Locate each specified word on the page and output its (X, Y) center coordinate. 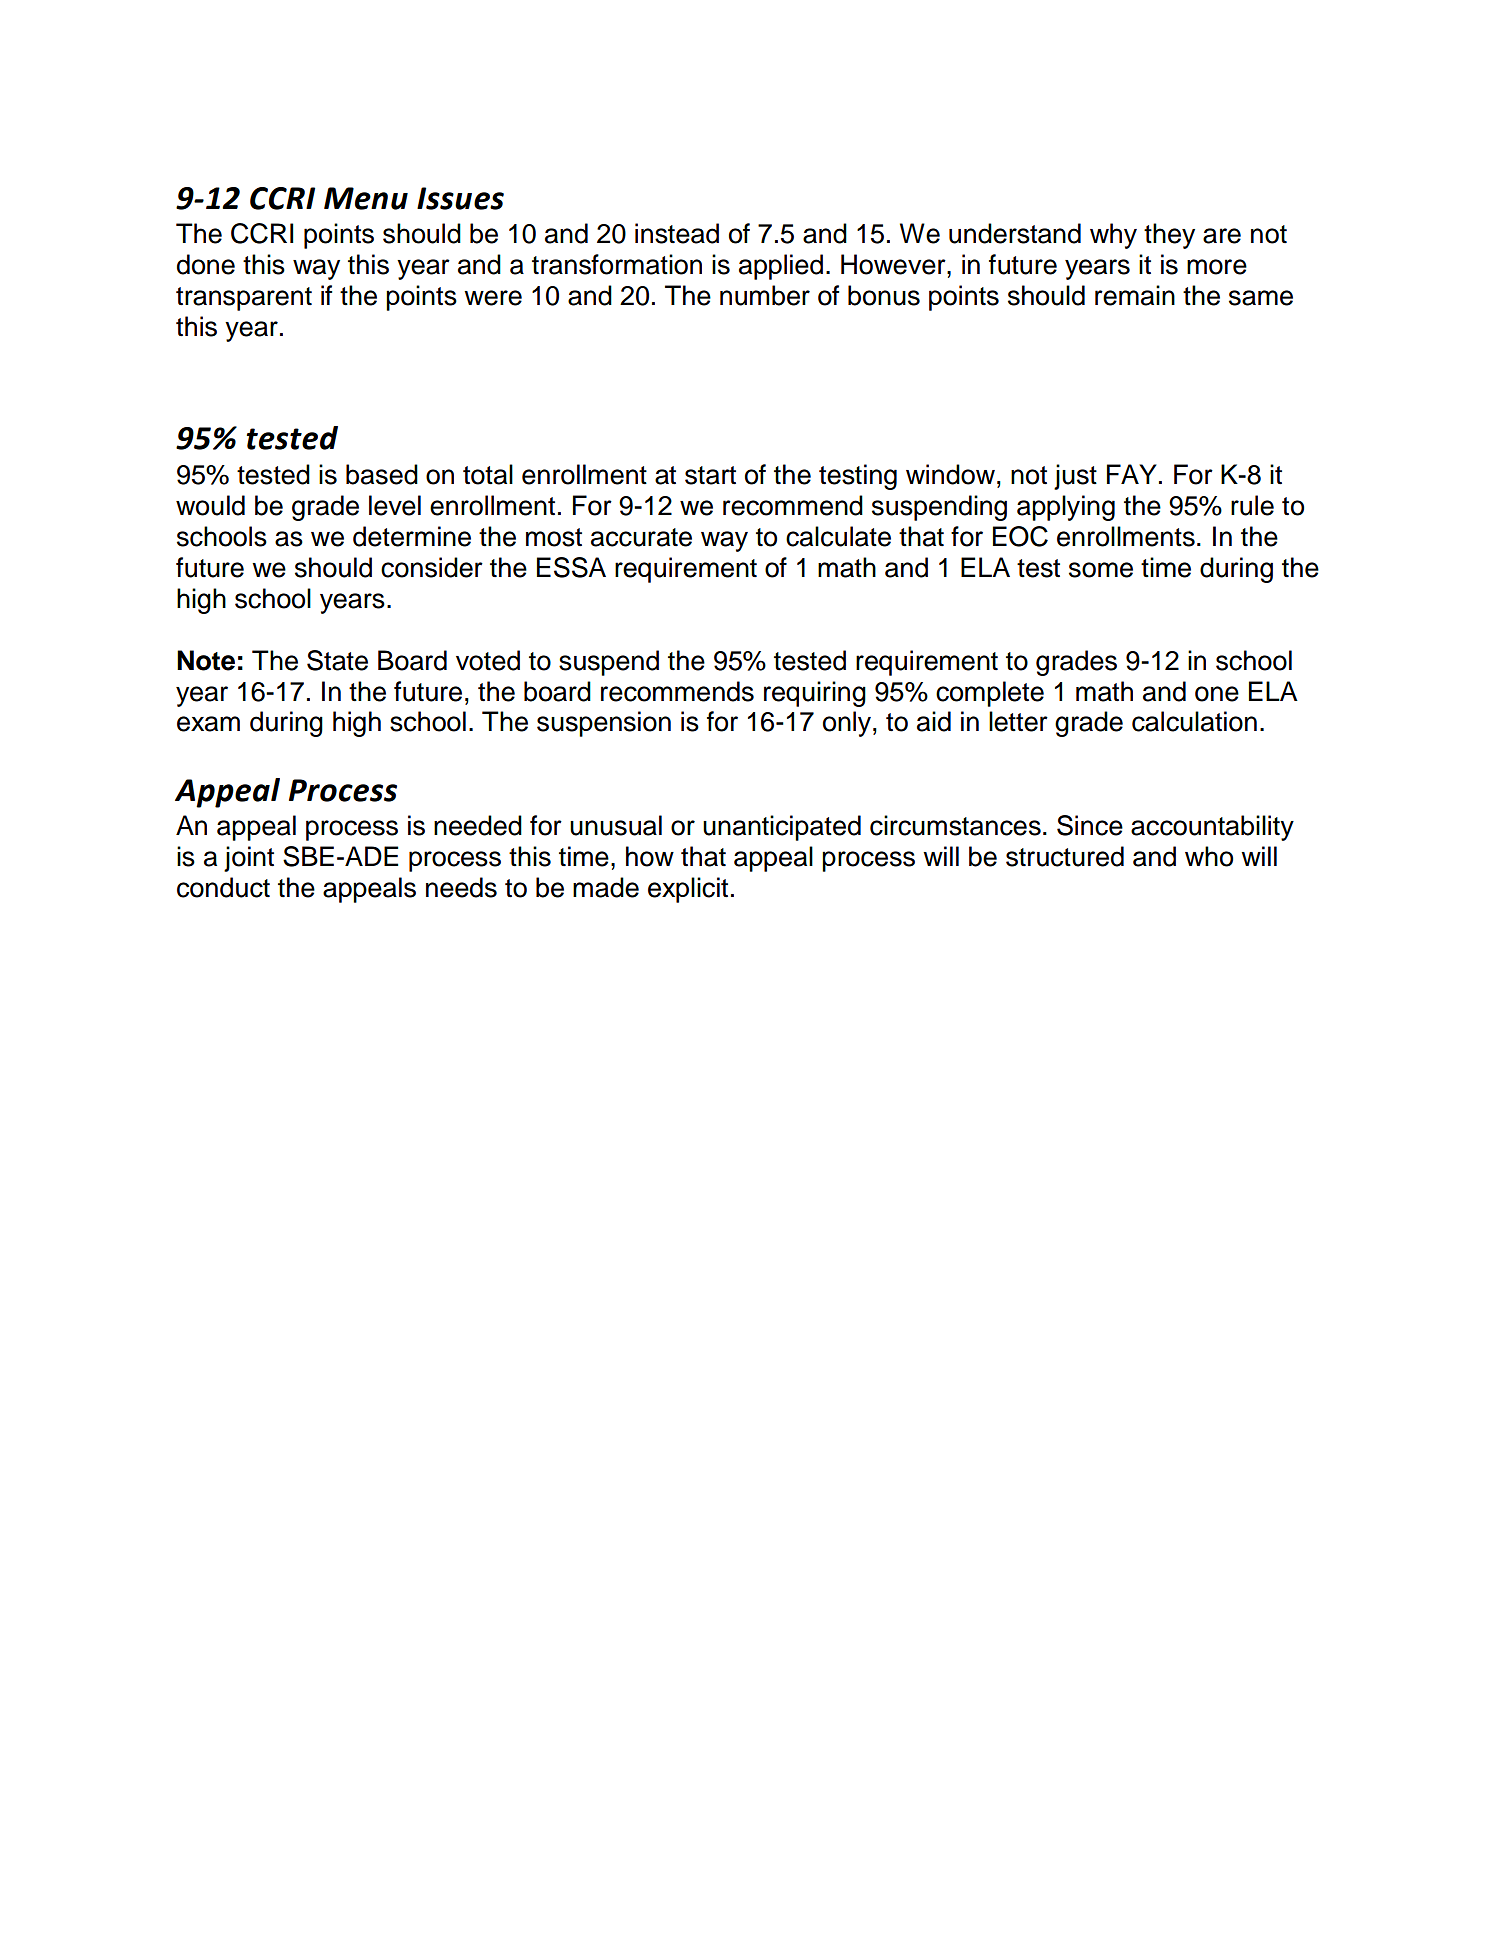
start (710, 475)
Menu (366, 198)
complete (990, 694)
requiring (815, 694)
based (382, 474)
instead (677, 233)
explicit (688, 890)
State (337, 660)
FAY (1132, 474)
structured (1065, 856)
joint (249, 859)
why (1113, 236)
